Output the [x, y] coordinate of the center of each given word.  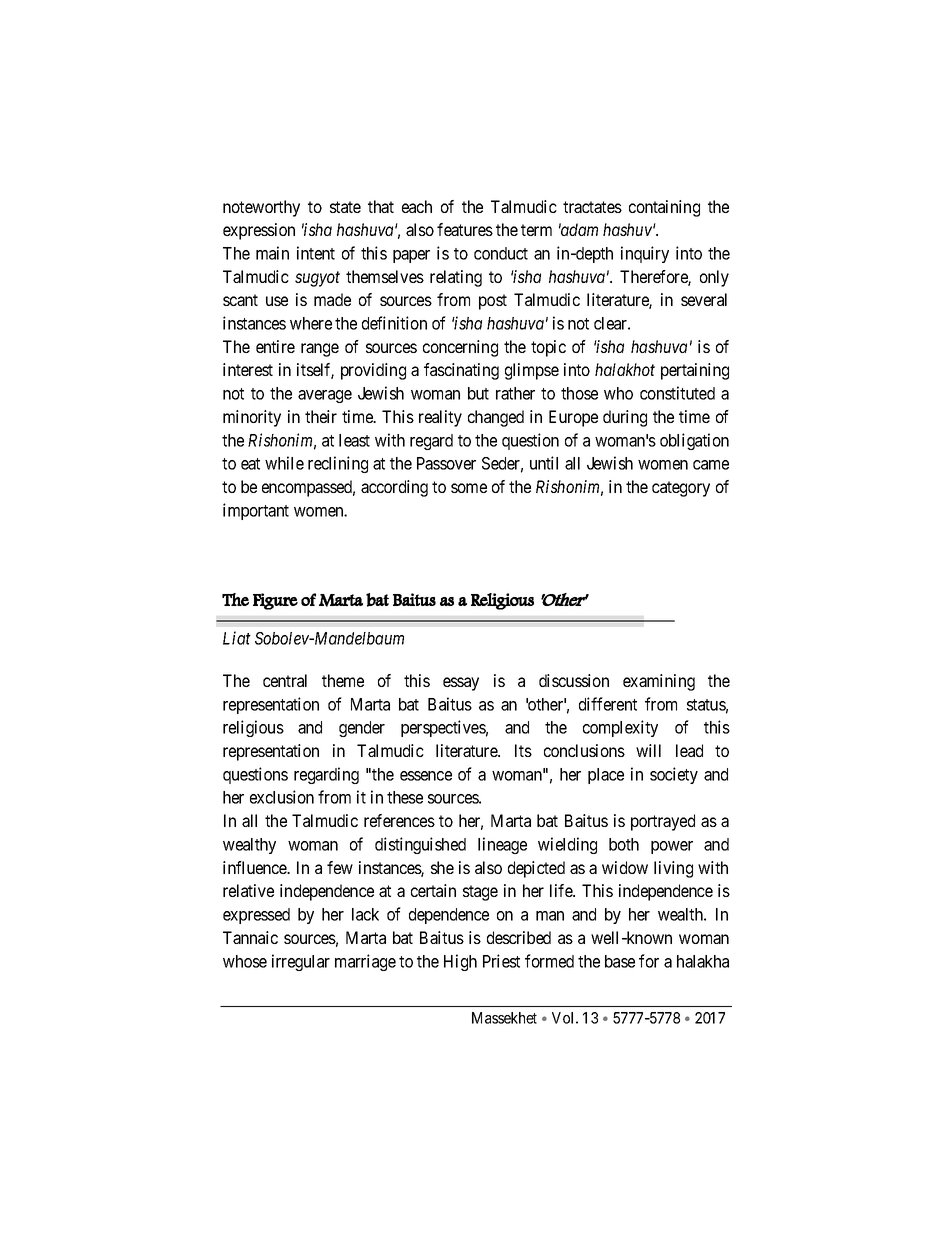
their [321, 416]
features [465, 229]
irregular [301, 962]
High [460, 962]
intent [316, 253]
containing [664, 208]
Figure [275, 601]
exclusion [282, 797]
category [681, 489]
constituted [677, 393]
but [478, 393]
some [469, 488]
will [648, 750]
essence [426, 776]
